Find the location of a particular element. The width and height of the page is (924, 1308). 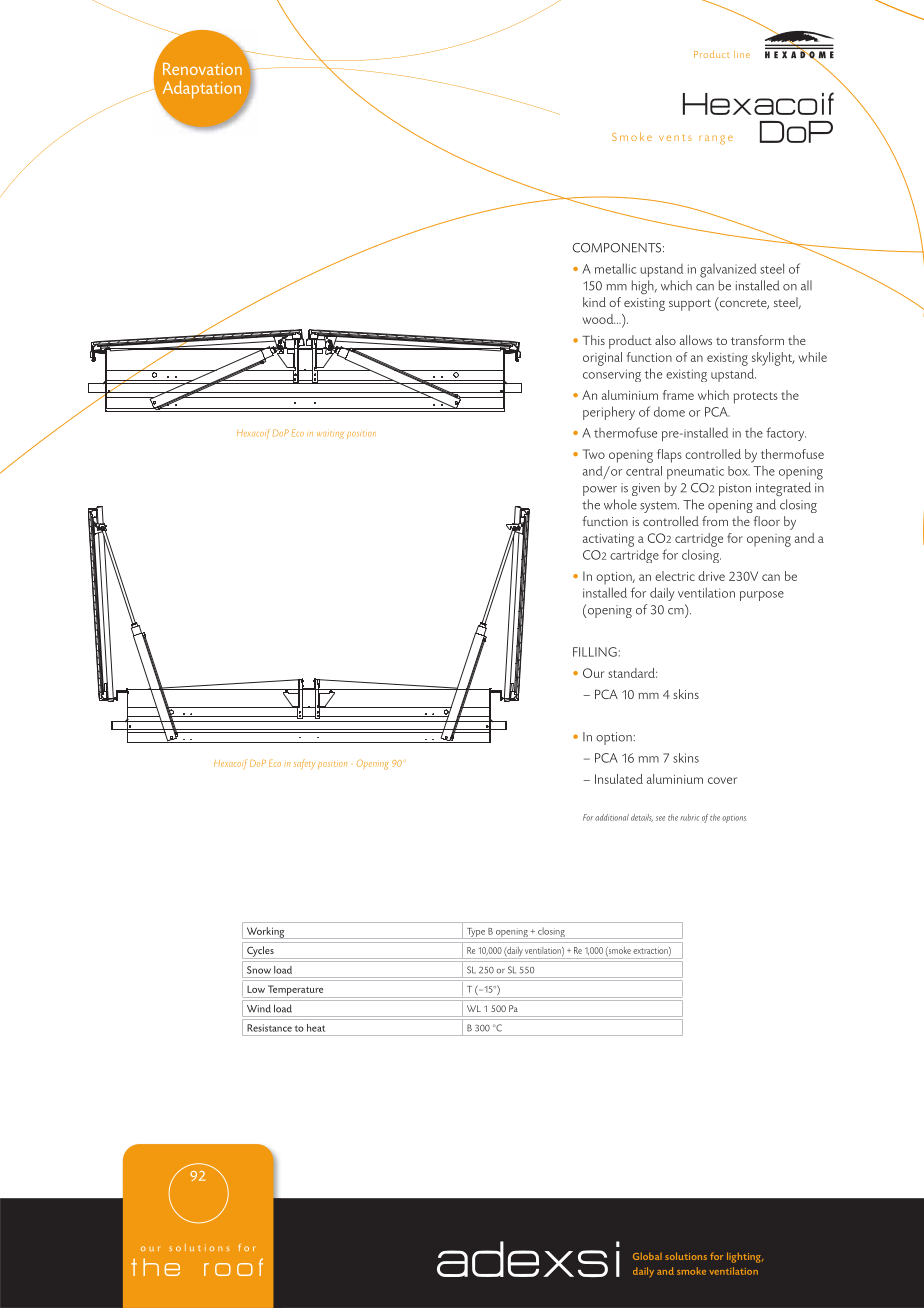

line is located at coordinates (742, 54).
